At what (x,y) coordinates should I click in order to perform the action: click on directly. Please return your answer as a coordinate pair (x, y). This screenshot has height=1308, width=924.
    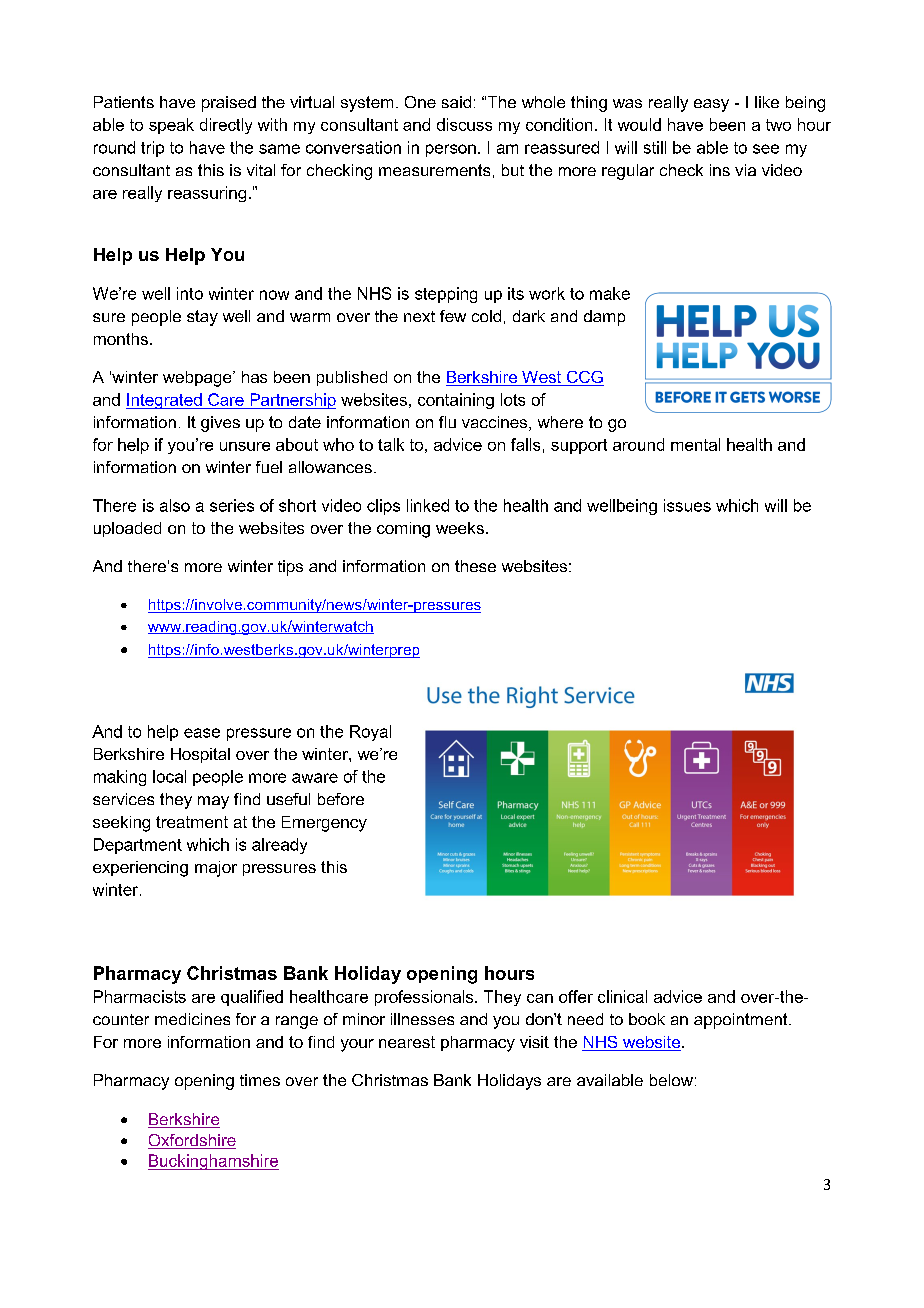
    Looking at the image, I should click on (226, 126).
